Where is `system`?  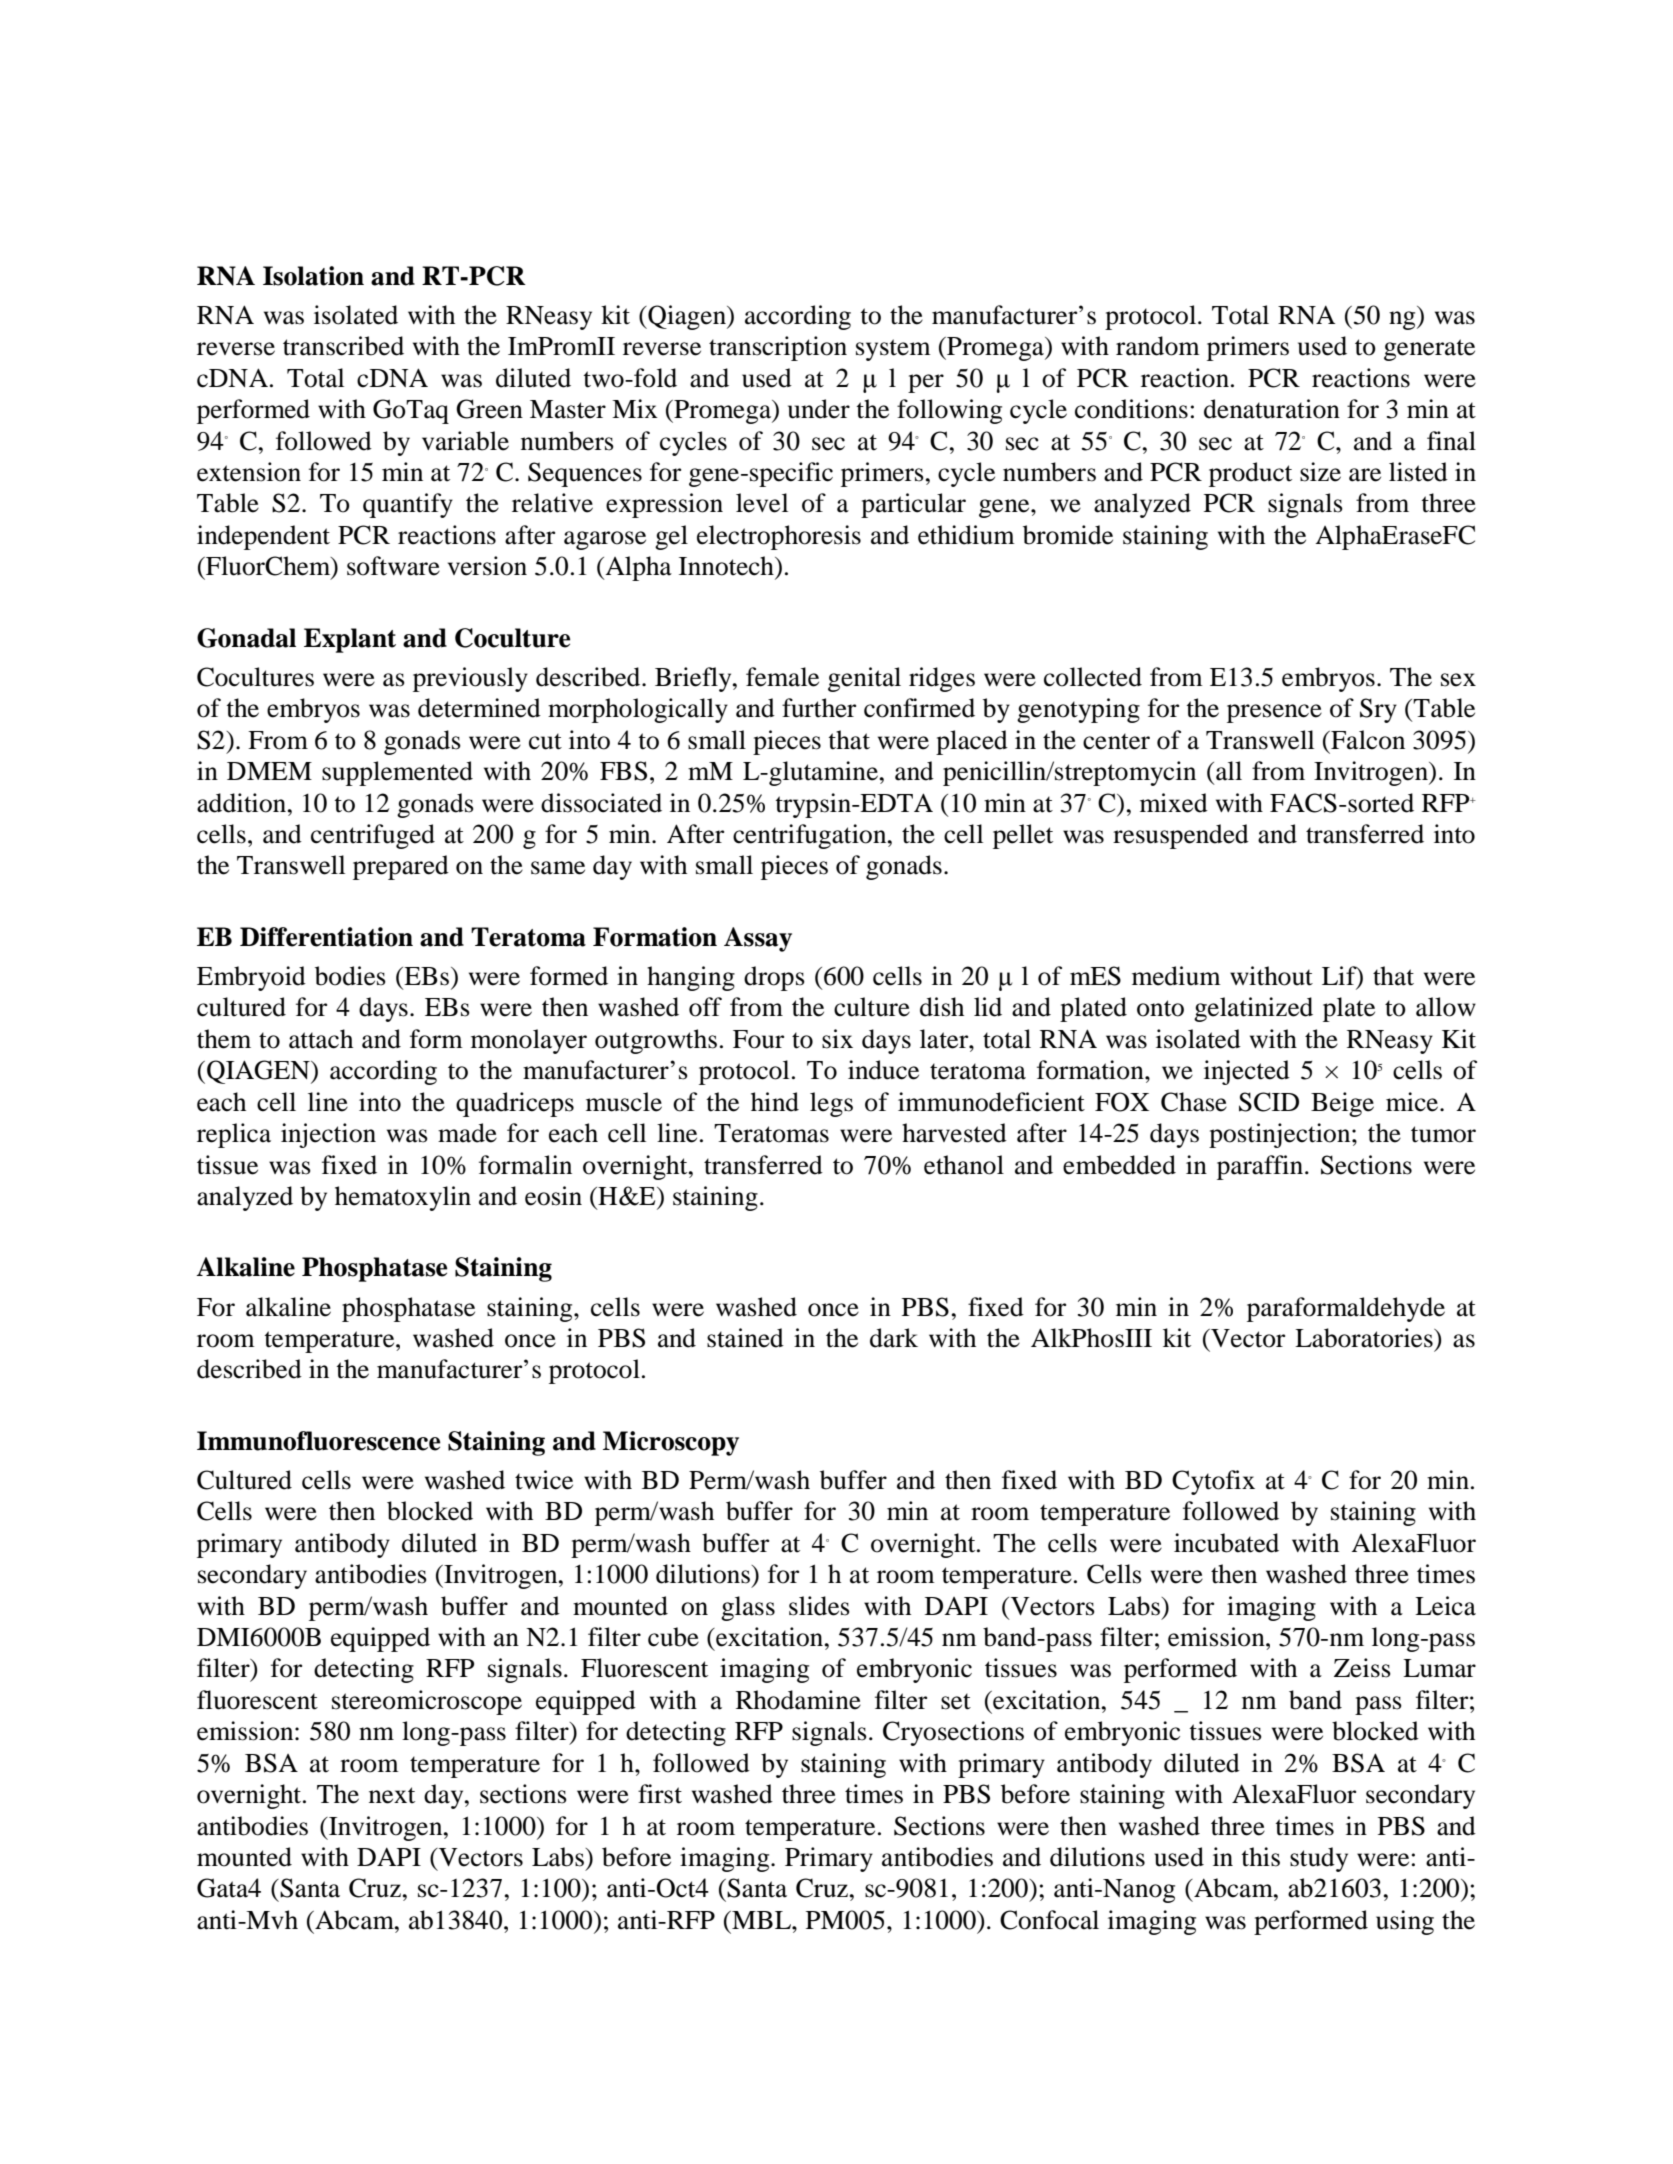
system is located at coordinates (893, 350).
